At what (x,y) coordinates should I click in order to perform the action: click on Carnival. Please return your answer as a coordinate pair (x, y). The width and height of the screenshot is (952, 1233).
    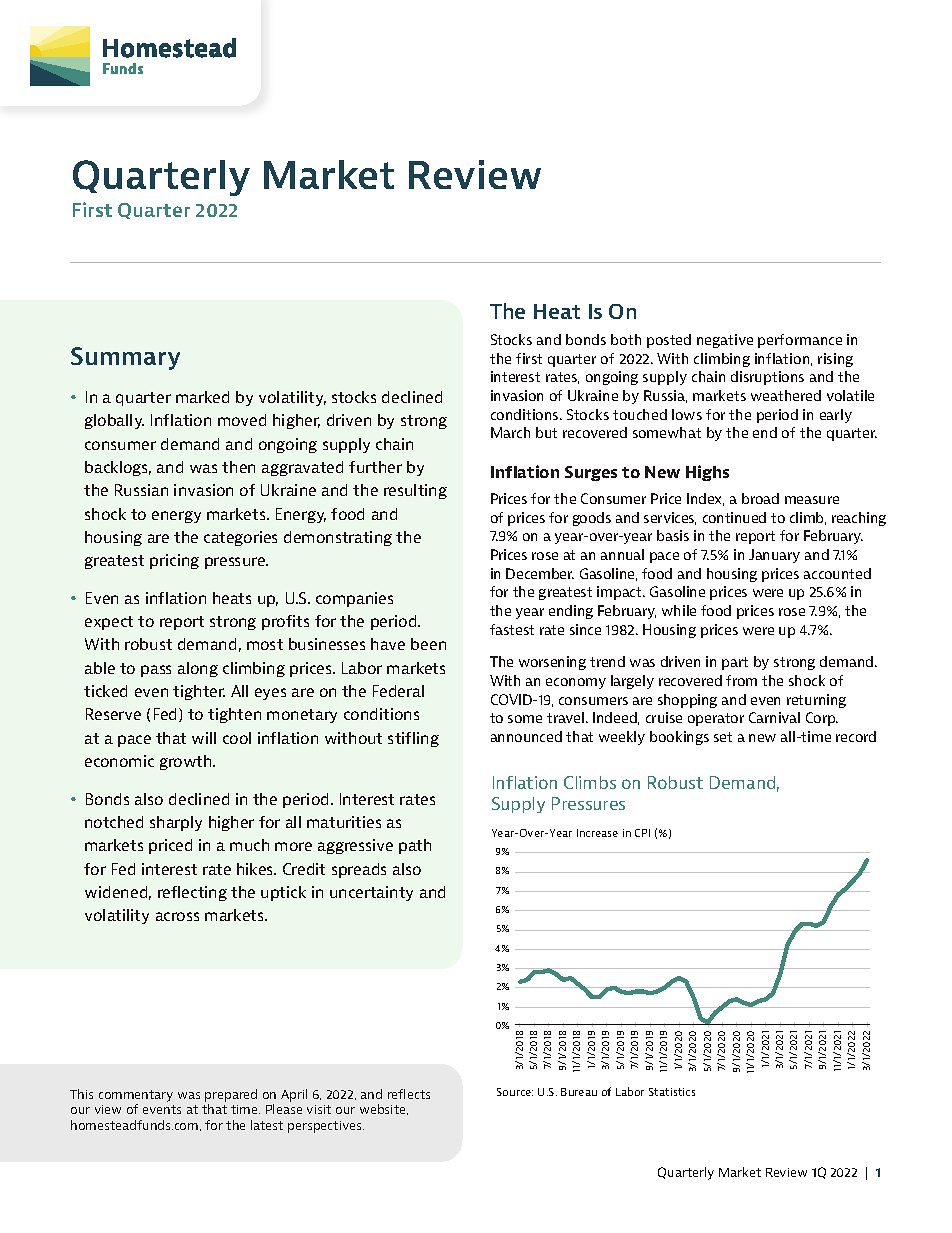
    Looking at the image, I should click on (774, 717).
